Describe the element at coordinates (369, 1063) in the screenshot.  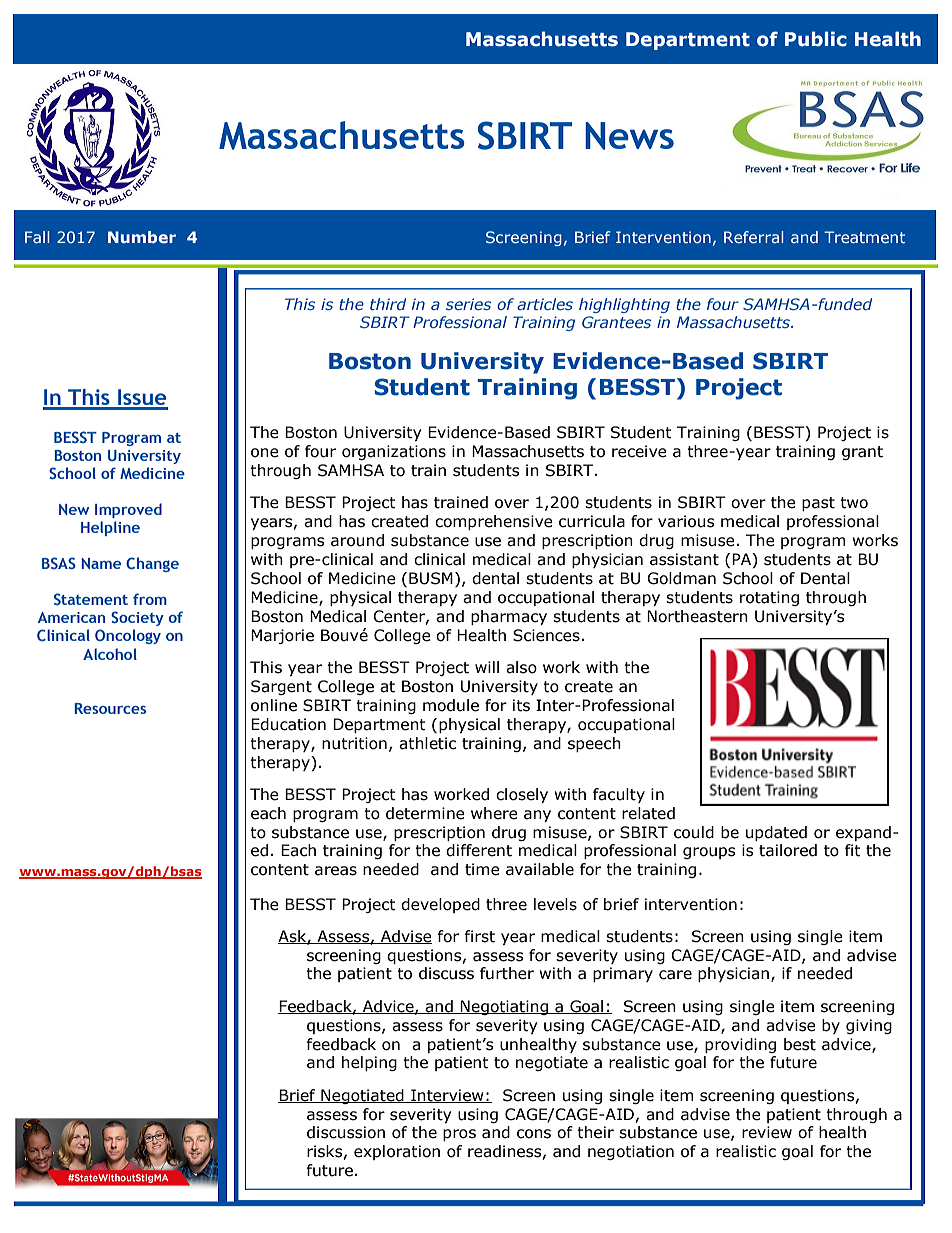
I see `helping` at that location.
